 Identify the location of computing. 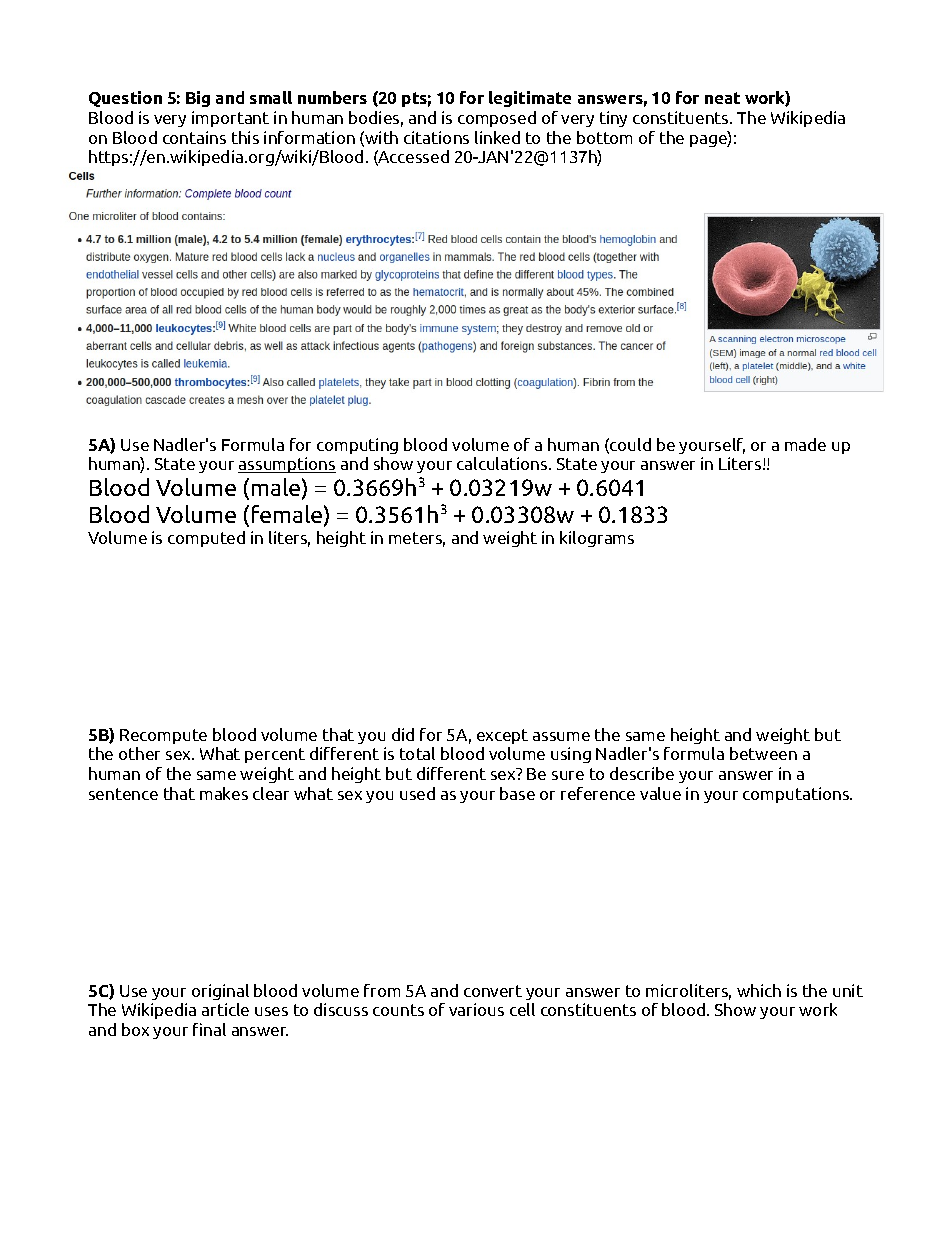
(357, 446).
